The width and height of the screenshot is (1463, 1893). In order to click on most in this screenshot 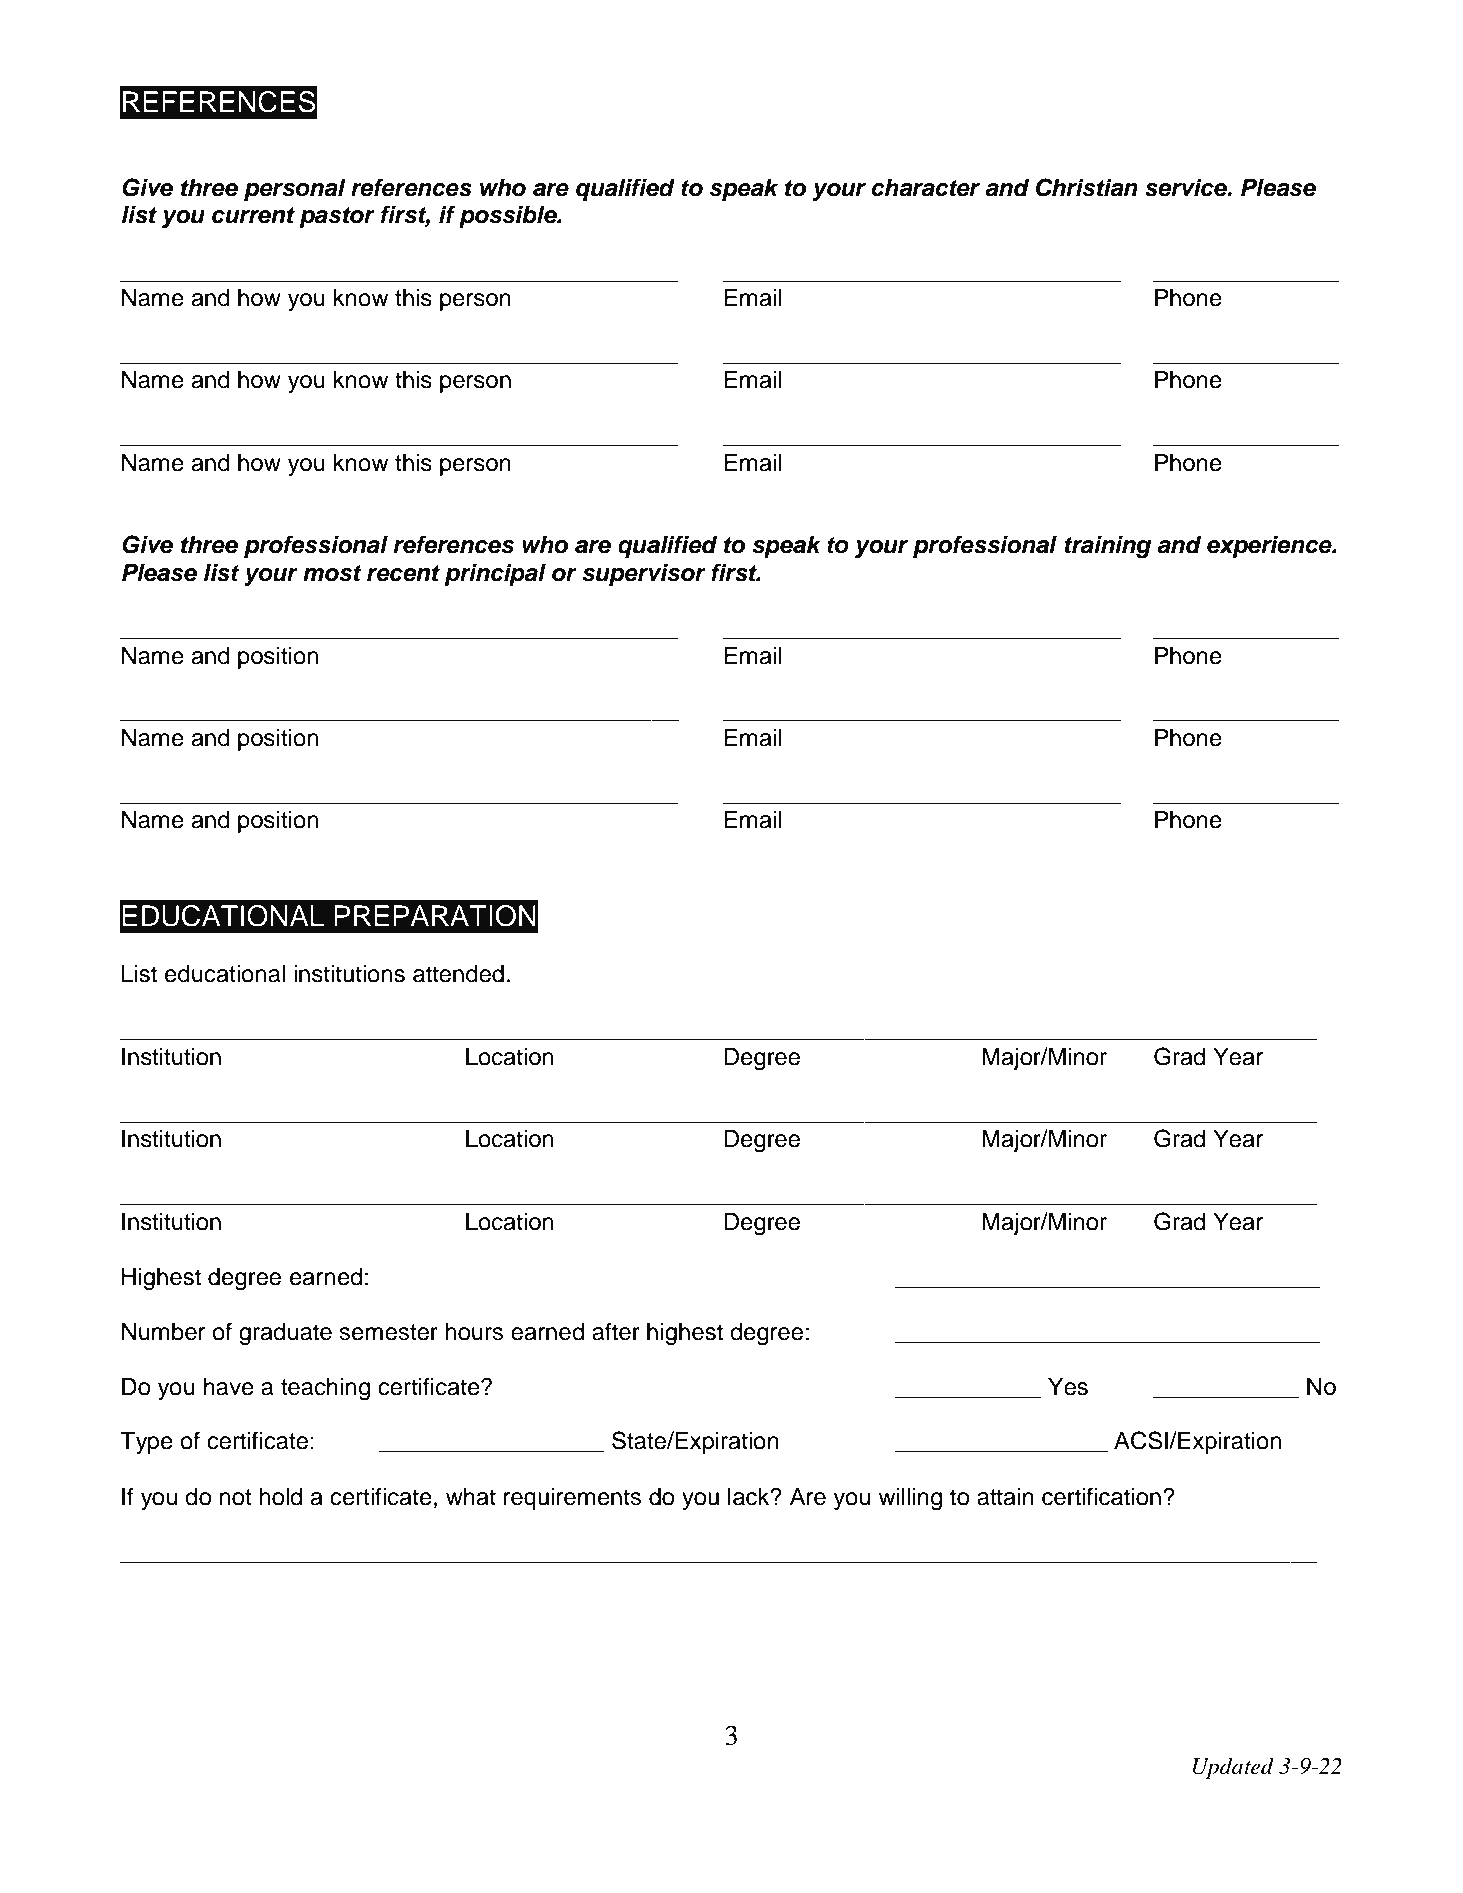, I will do `click(332, 573)`.
